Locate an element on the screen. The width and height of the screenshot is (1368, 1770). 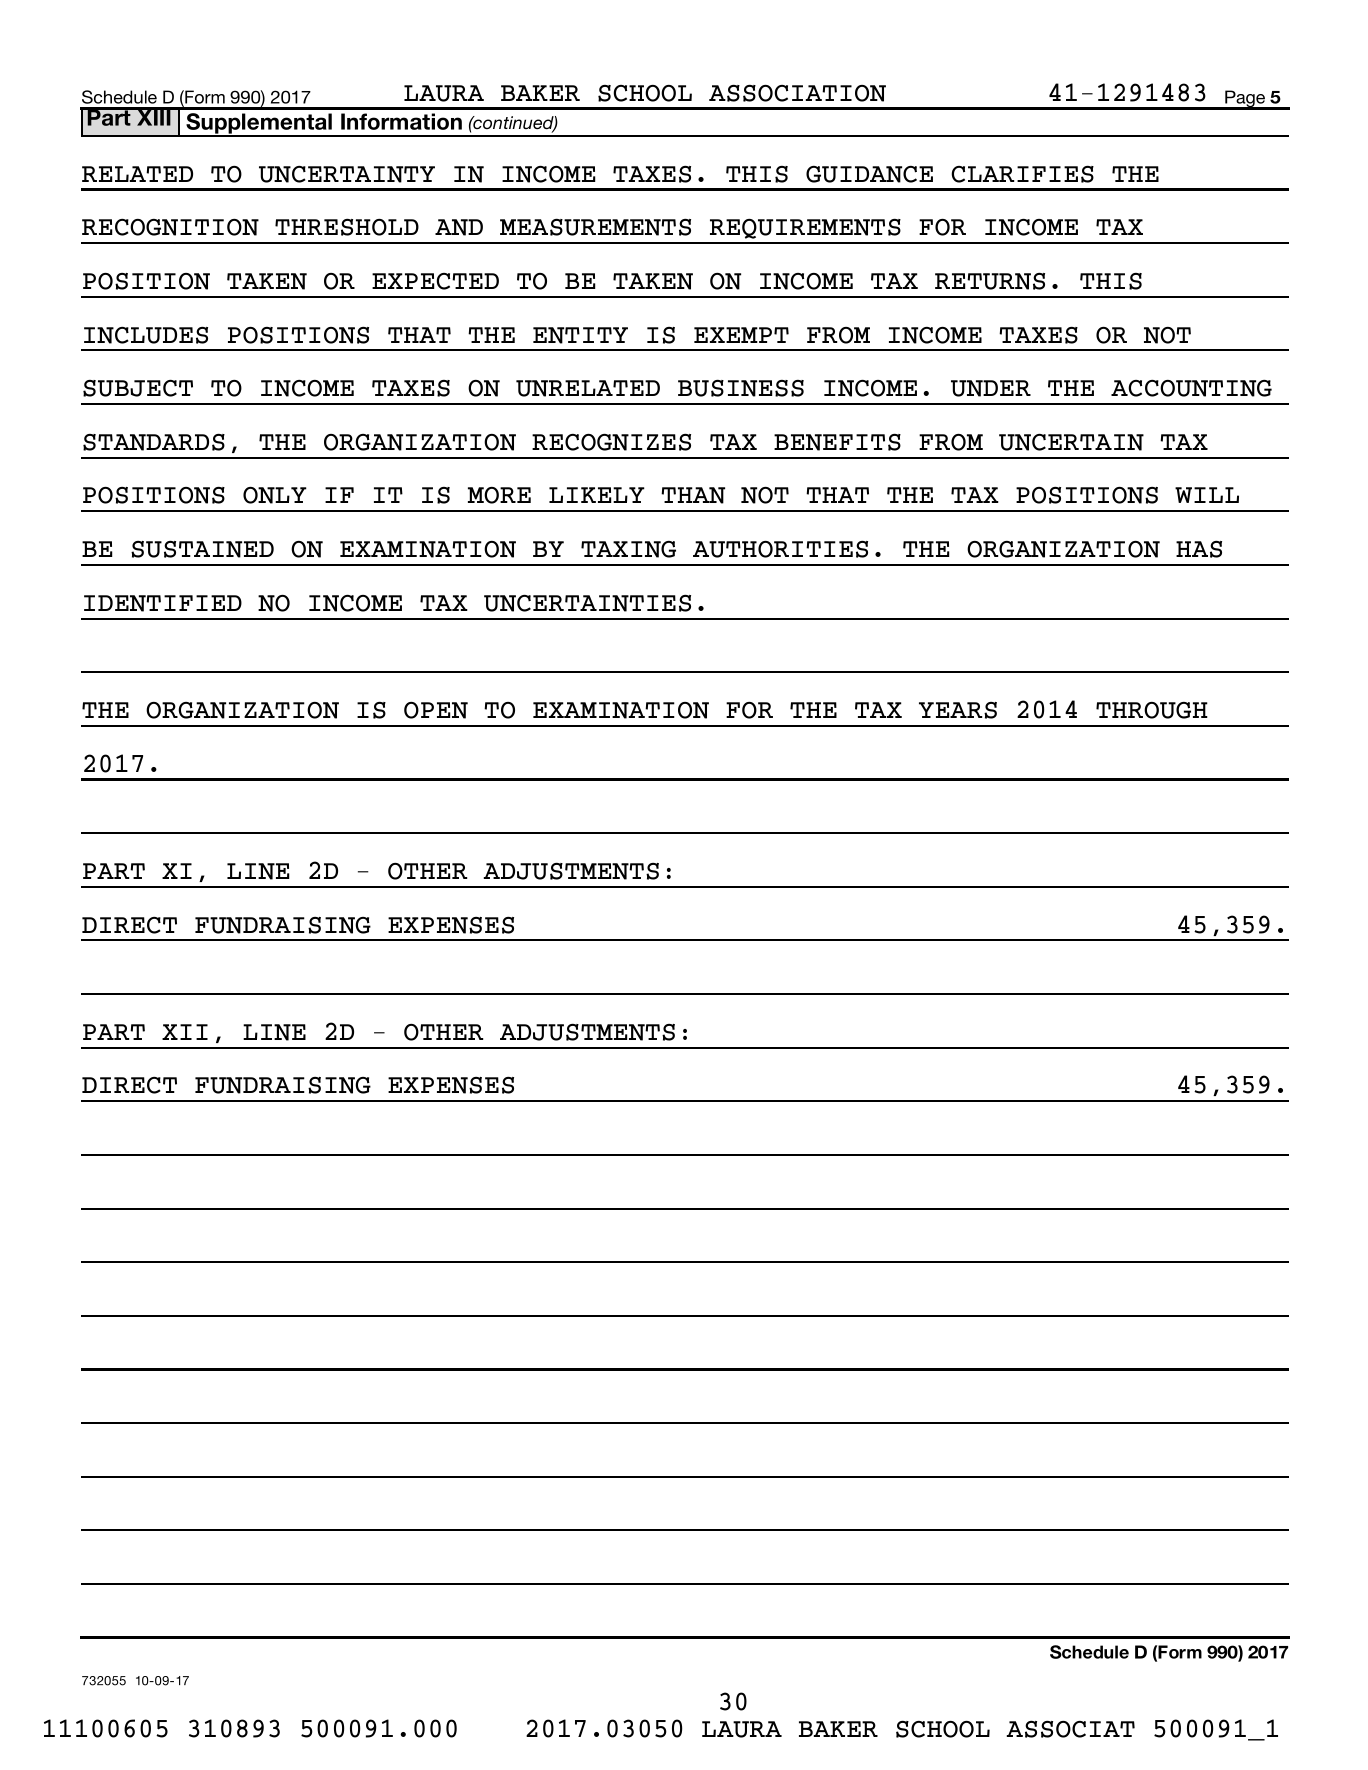
XIII is located at coordinates (154, 117).
